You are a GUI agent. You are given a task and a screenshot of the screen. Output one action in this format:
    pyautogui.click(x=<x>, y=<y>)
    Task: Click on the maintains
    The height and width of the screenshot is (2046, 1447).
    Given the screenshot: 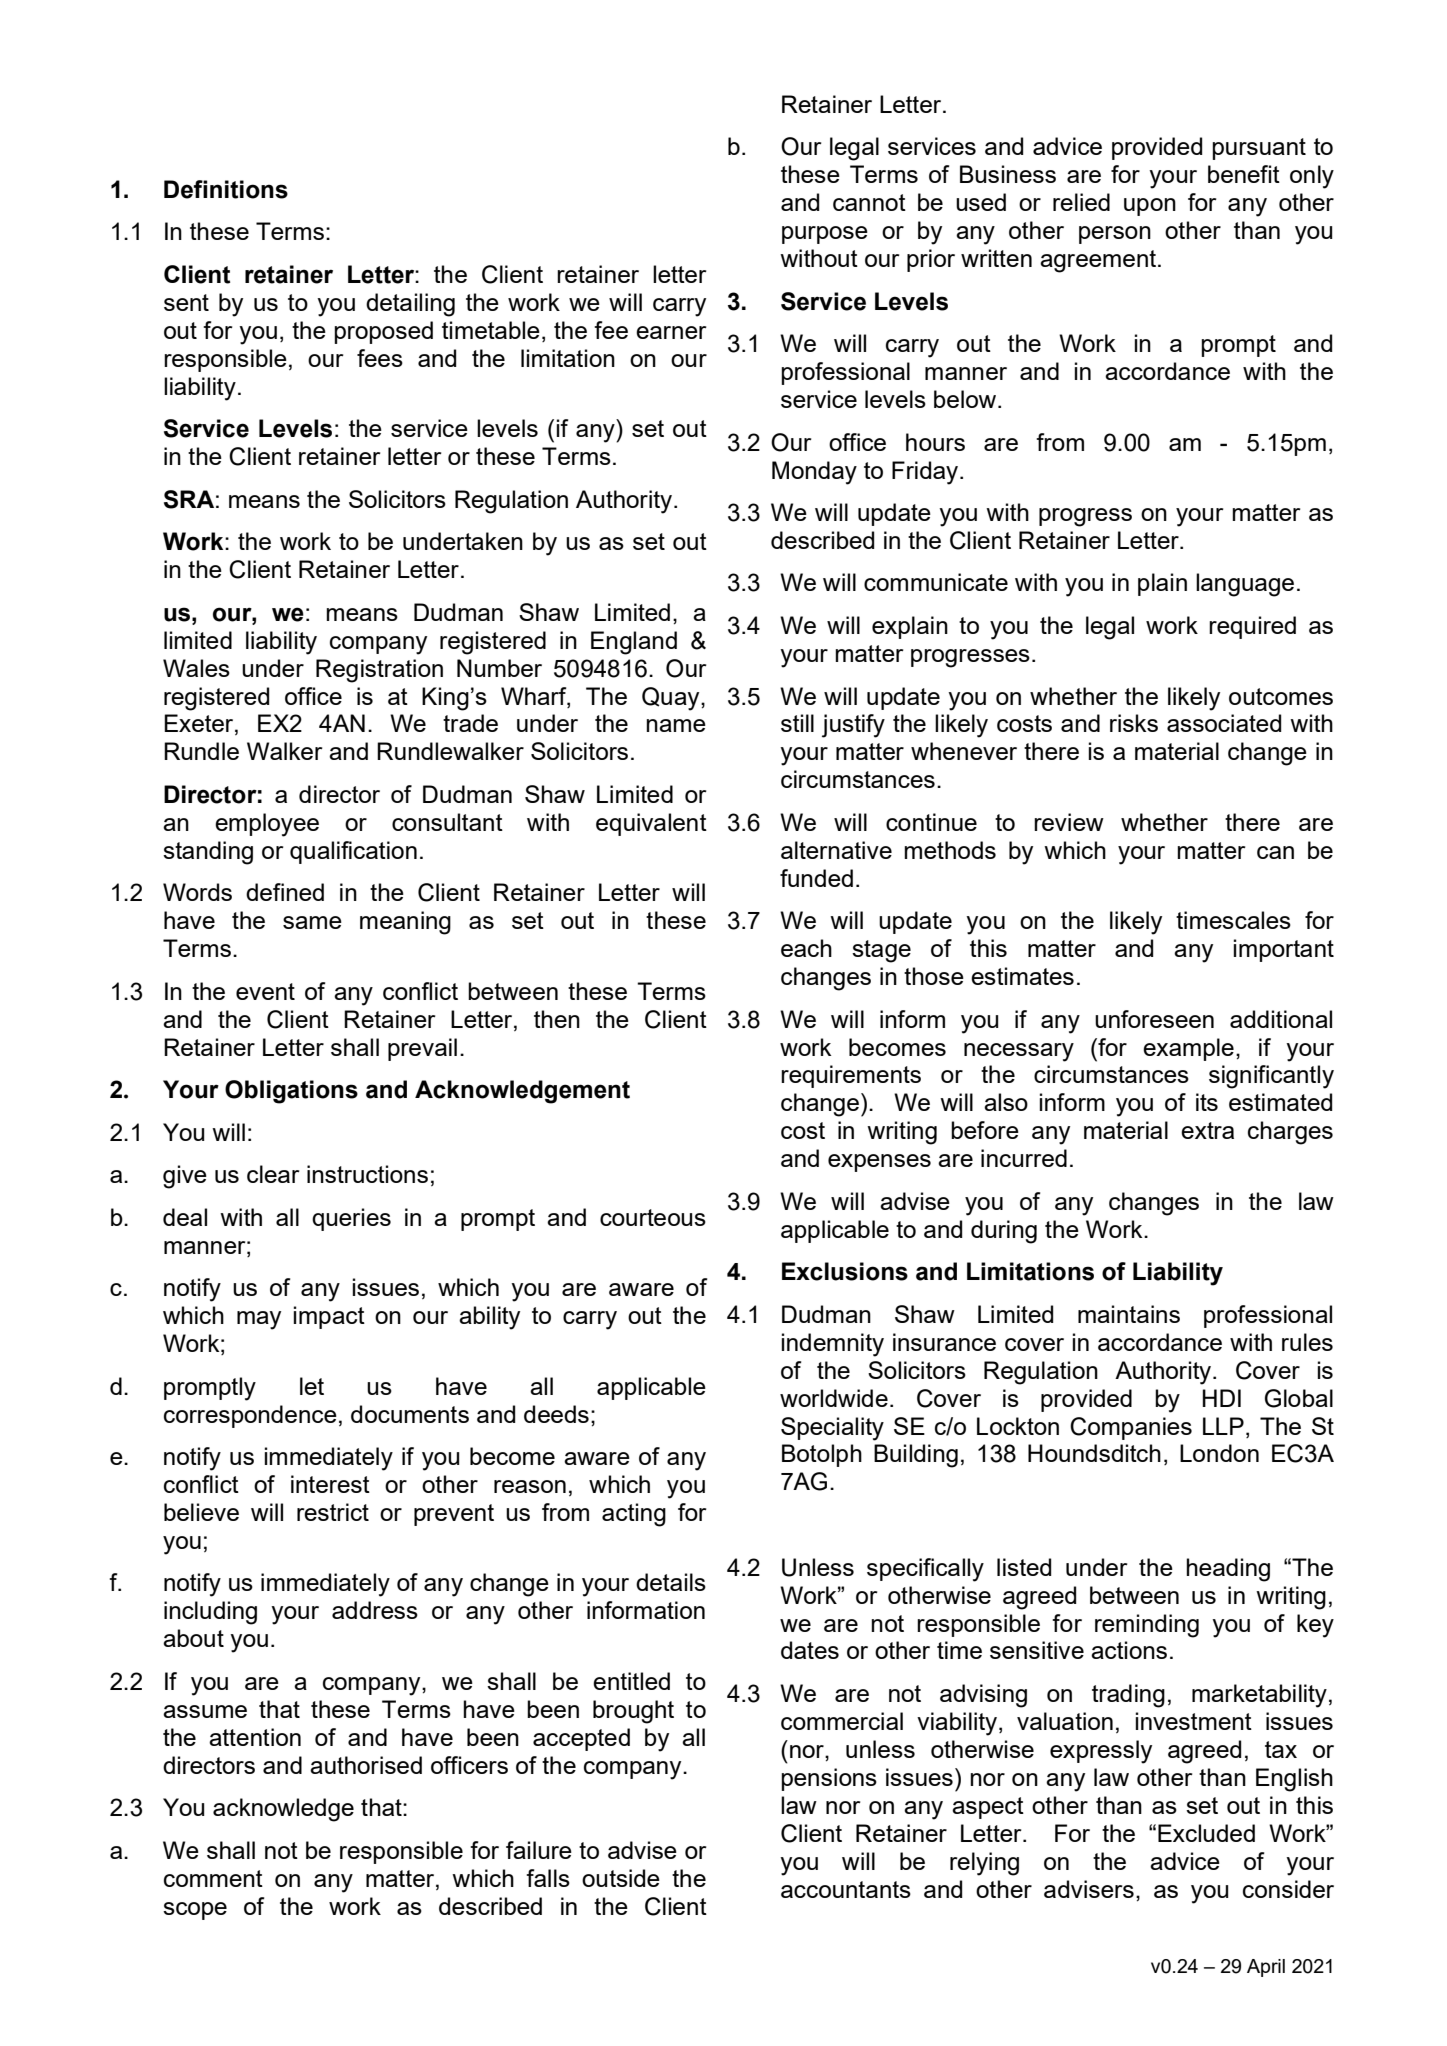 What is the action you would take?
    pyautogui.click(x=1129, y=1314)
